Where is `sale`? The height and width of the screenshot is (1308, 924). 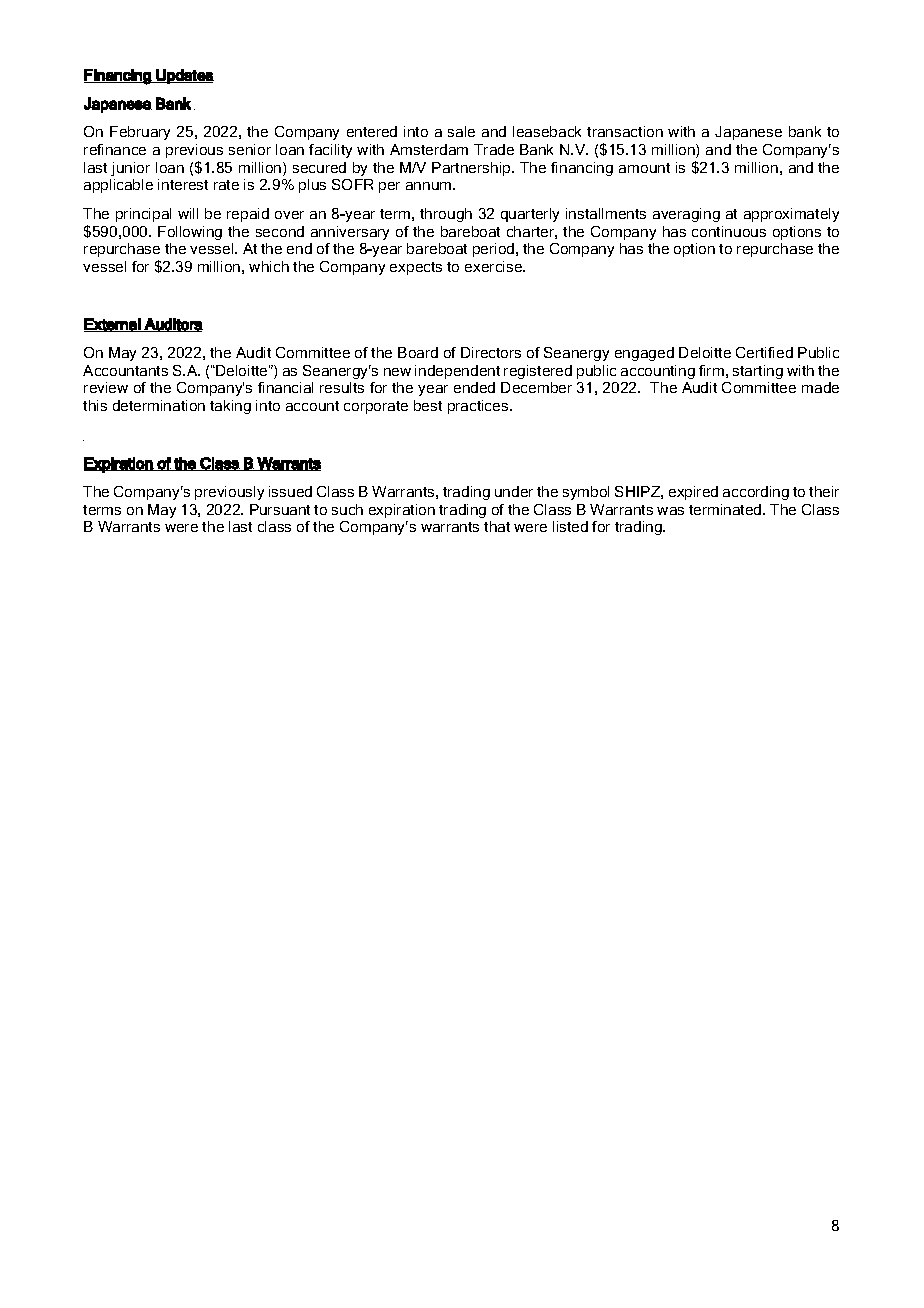
sale is located at coordinates (461, 131).
